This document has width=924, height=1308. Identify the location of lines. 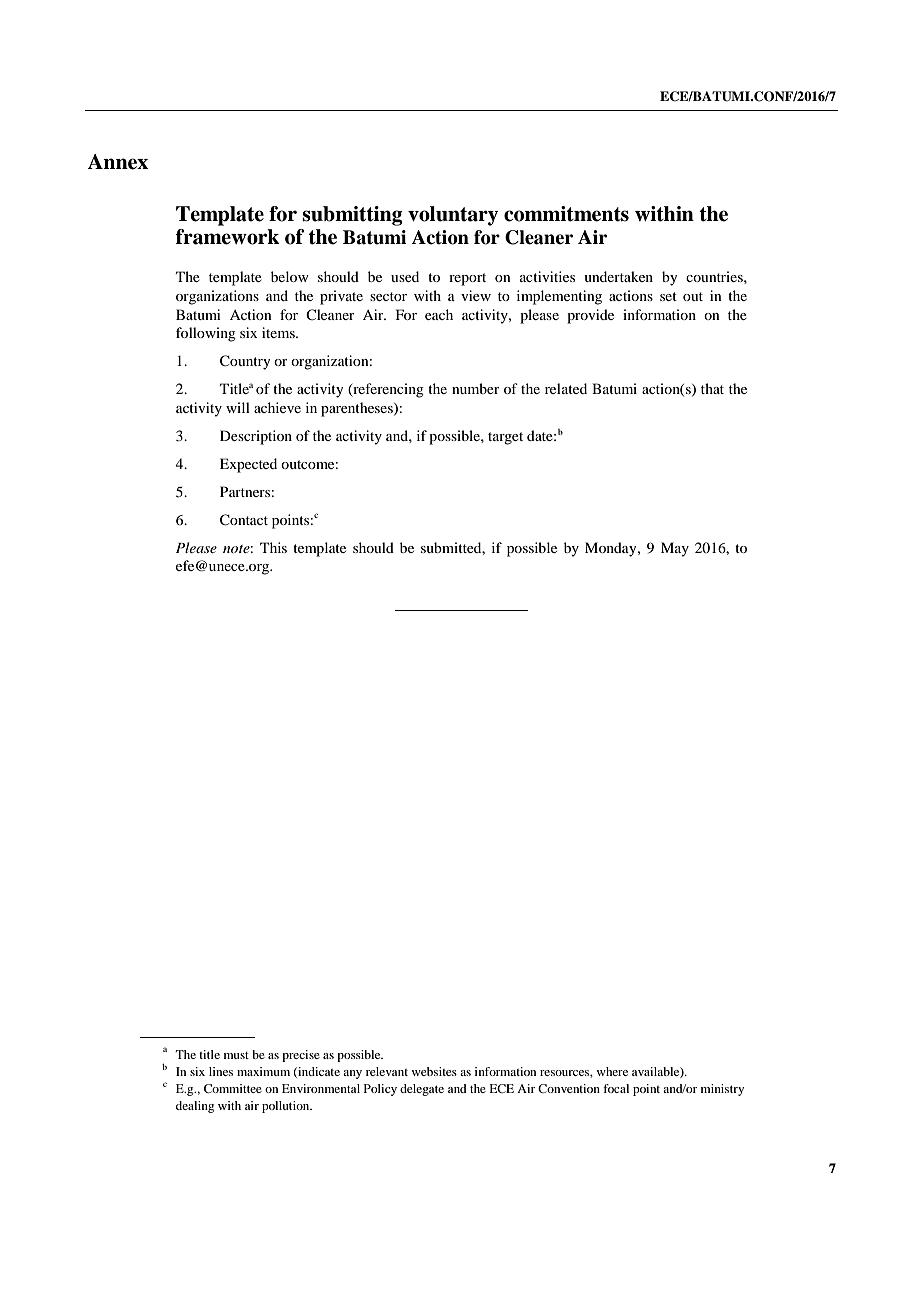
(221, 1071).
